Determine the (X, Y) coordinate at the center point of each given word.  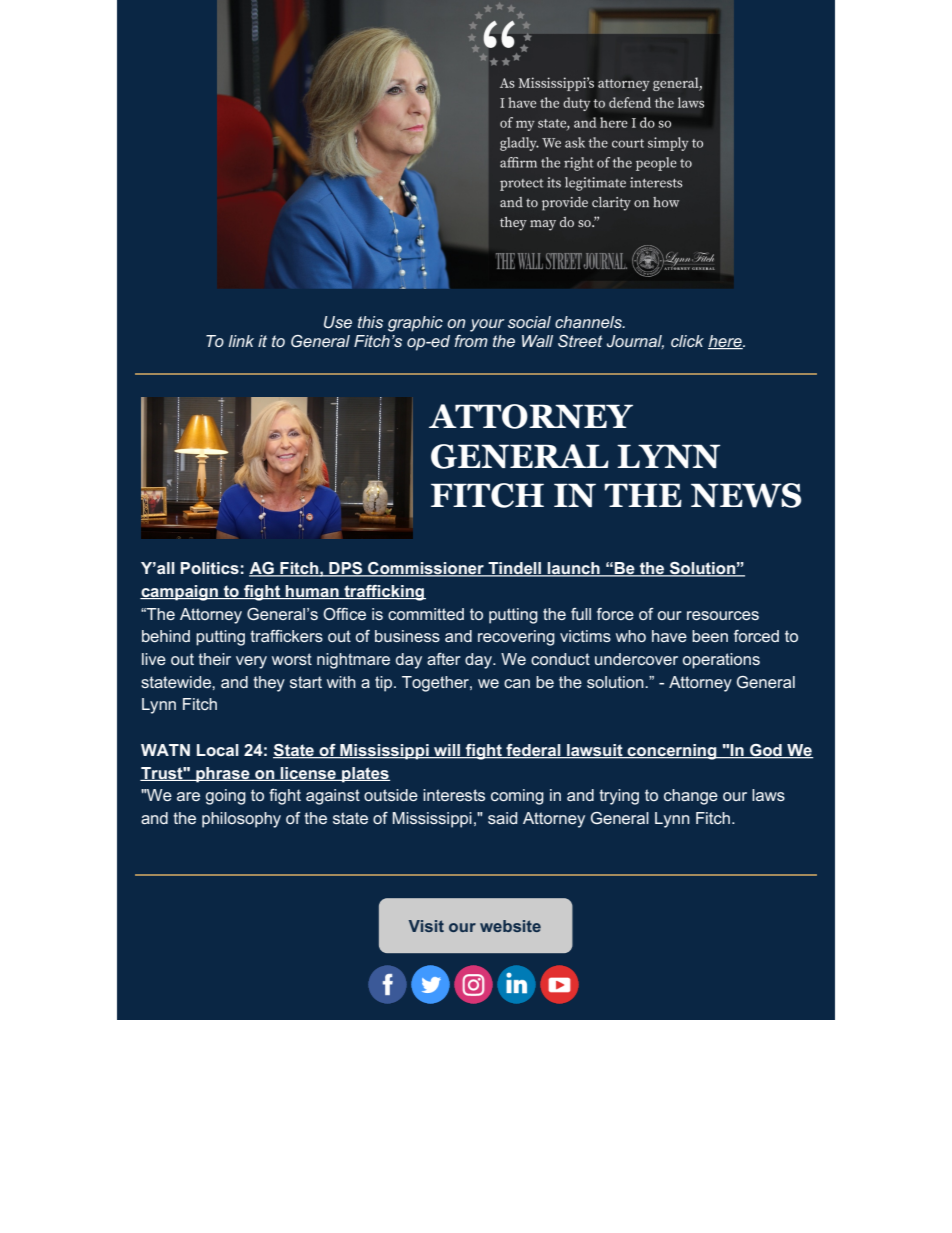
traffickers (286, 636)
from (471, 341)
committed (426, 614)
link (241, 341)
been (710, 636)
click (687, 341)
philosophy (241, 820)
